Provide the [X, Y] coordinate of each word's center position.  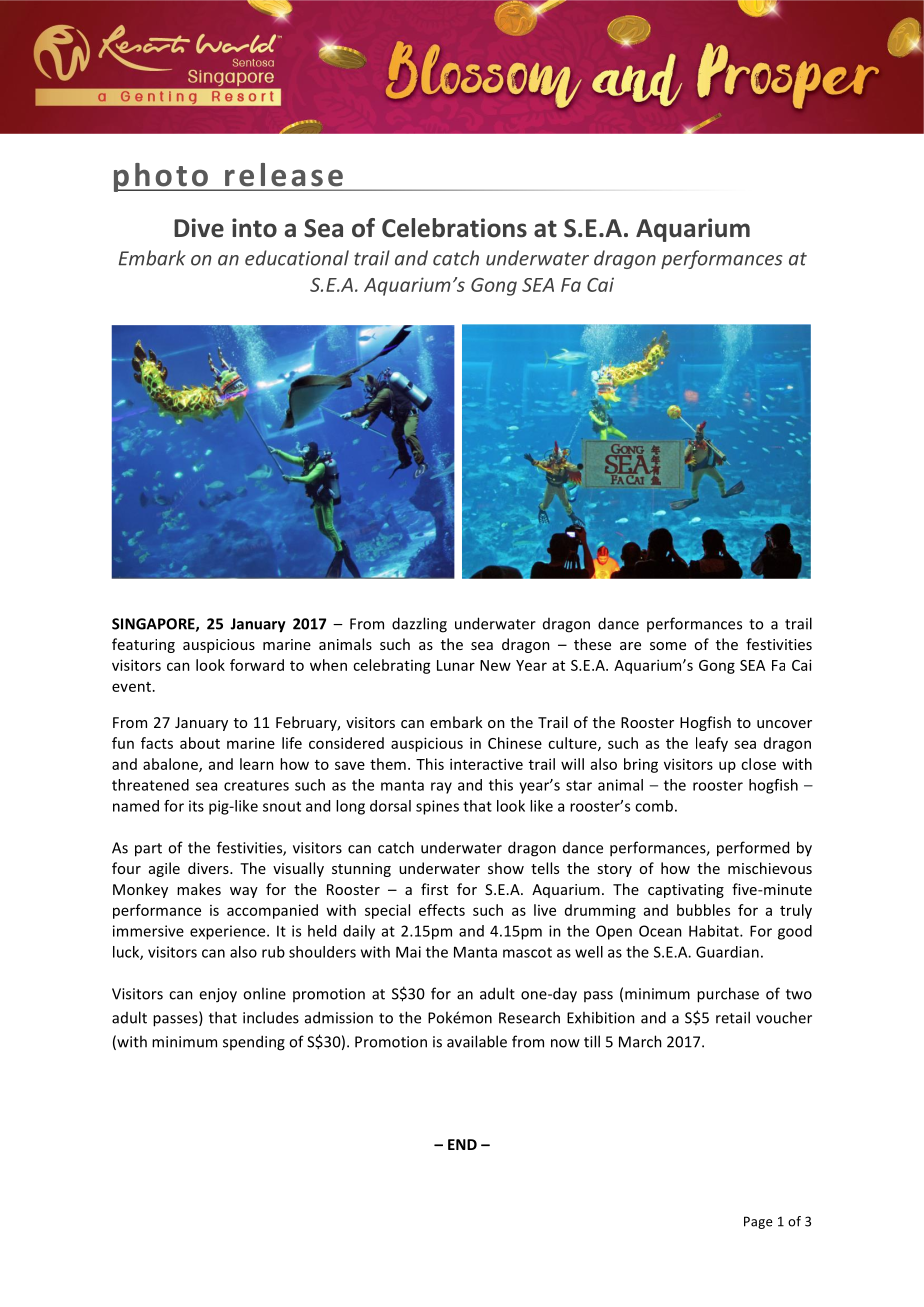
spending [254, 1043]
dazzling [419, 625]
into [254, 228]
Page [758, 1222]
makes [199, 889]
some [668, 646]
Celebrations [454, 228]
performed [753, 849]
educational [297, 258]
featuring [143, 645]
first [434, 889]
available [477, 1041]
